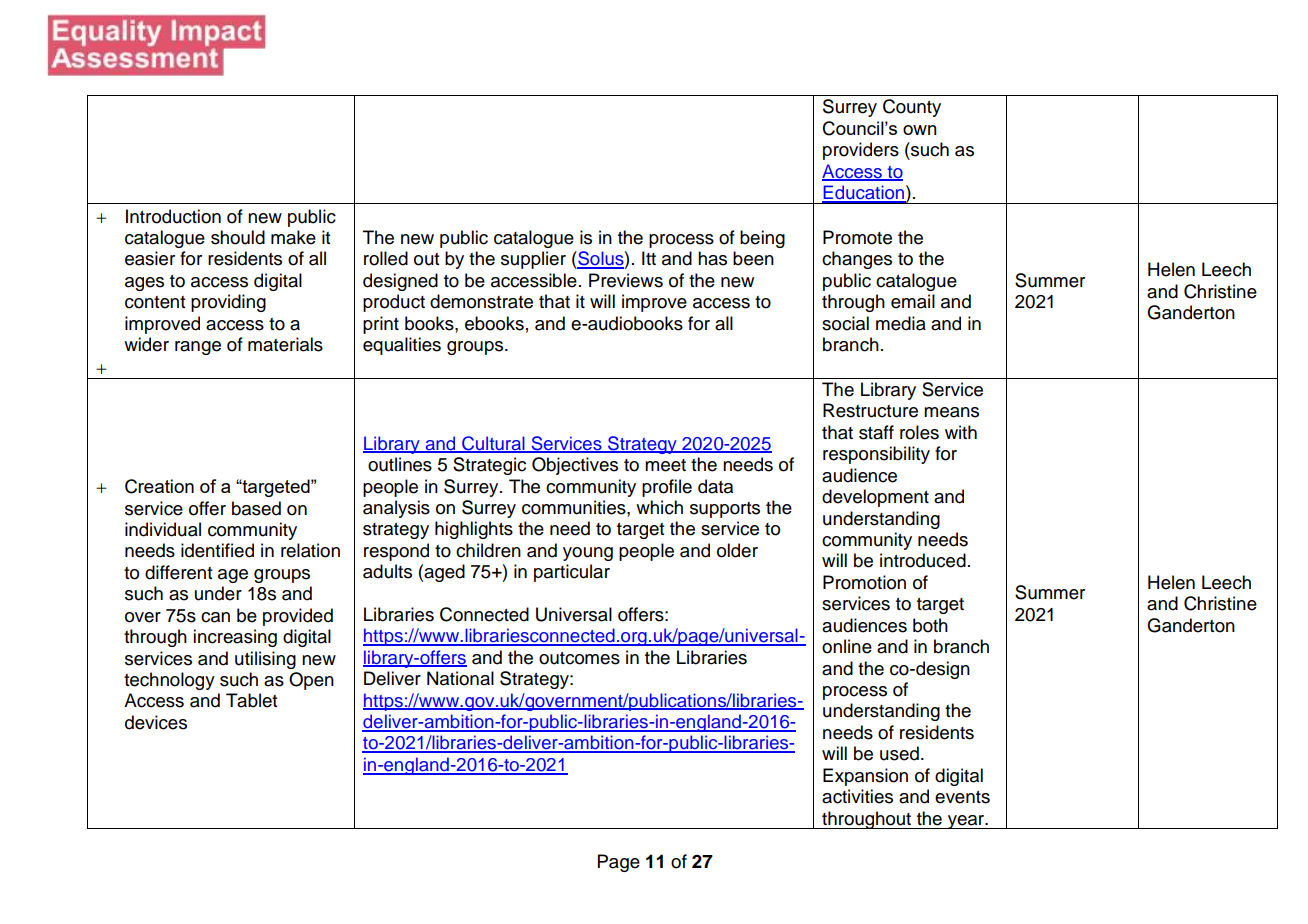  Describe the element at coordinates (845, 323) in the screenshot. I see `social` at that location.
